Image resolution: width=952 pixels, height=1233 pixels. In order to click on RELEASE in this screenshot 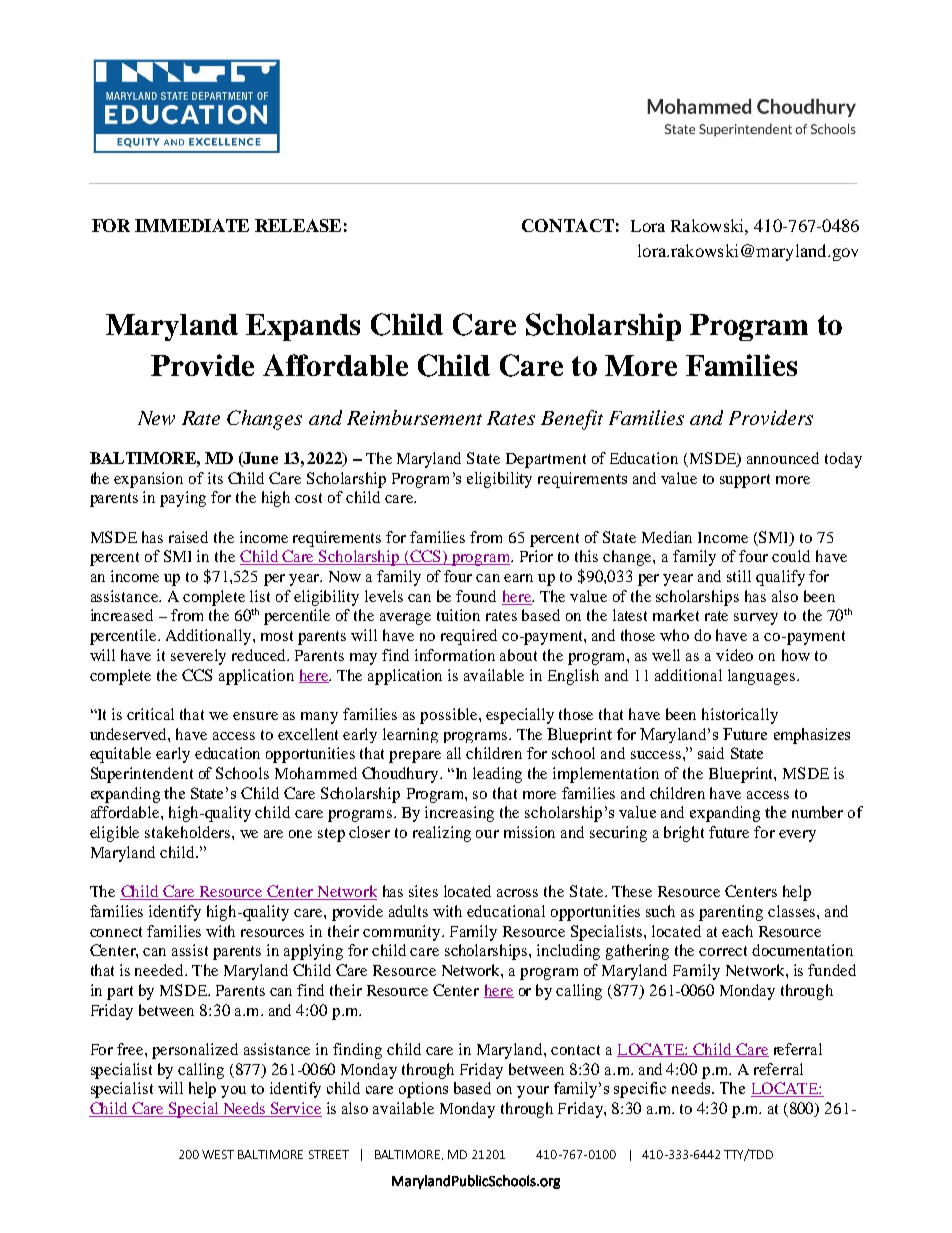, I will do `click(298, 225)`.
